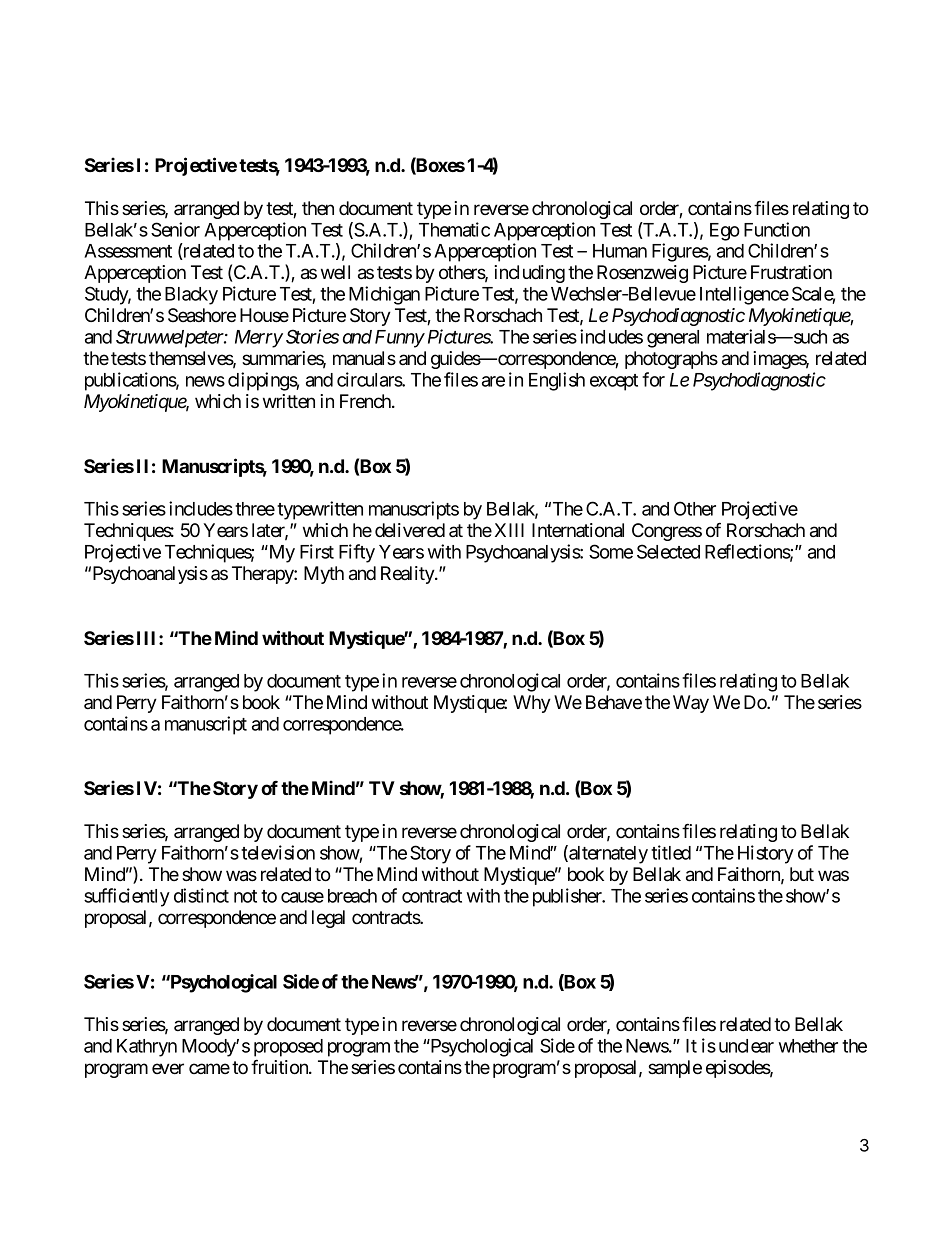 Image resolution: width=952 pixels, height=1233 pixels. What do you see at coordinates (671, 852) in the document?
I see `titled` at bounding box center [671, 852].
